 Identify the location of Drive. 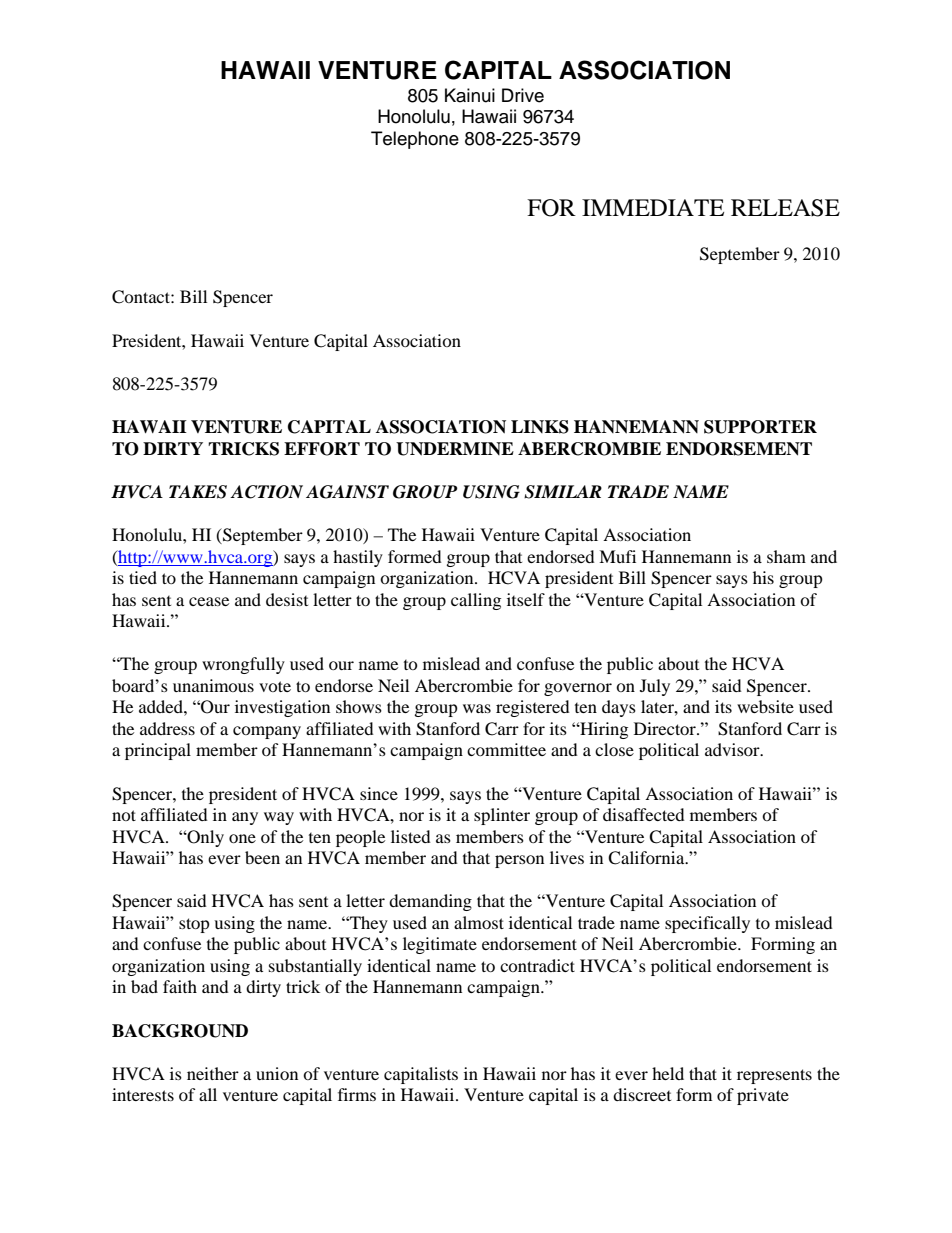
(523, 95).
